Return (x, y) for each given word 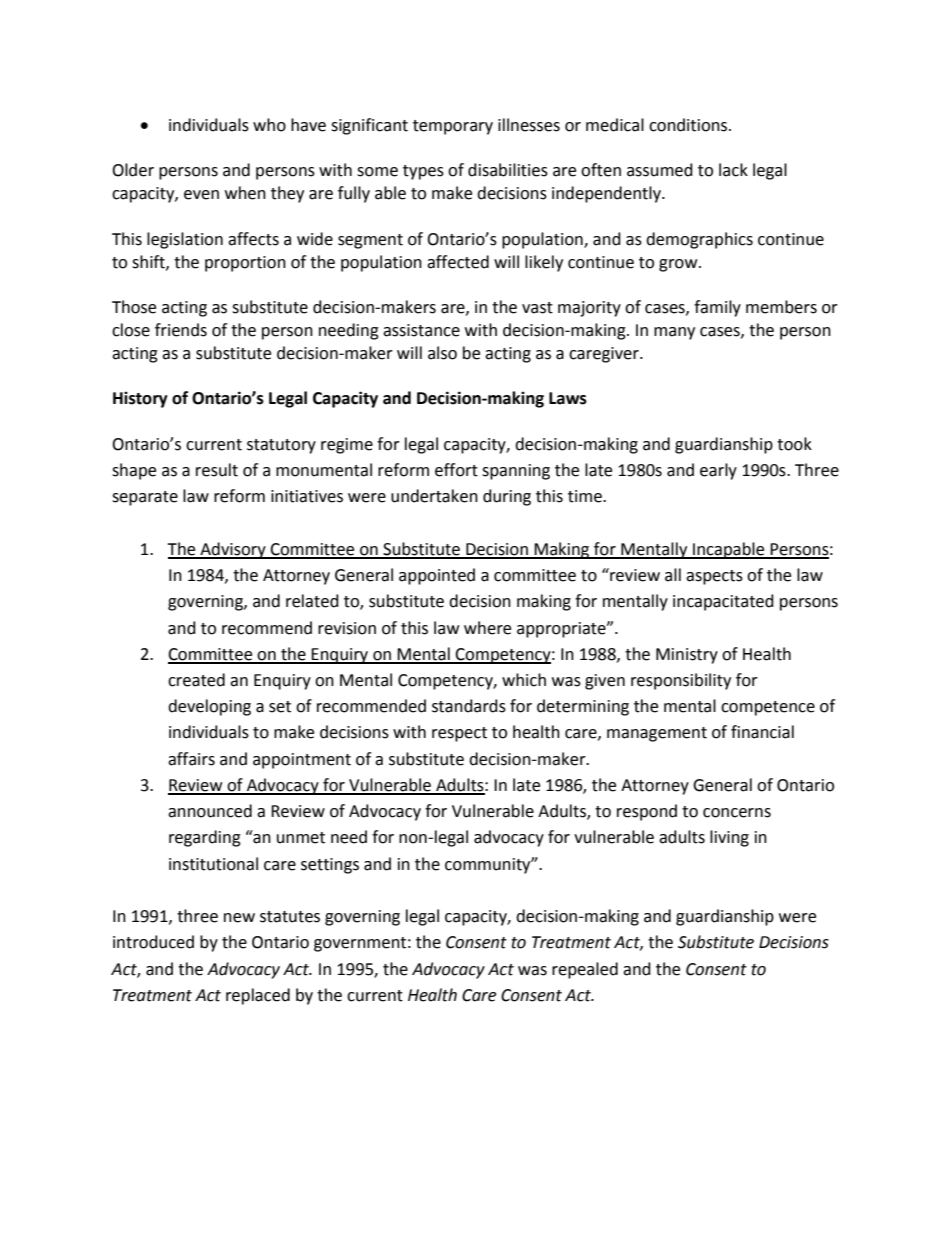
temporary (453, 127)
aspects (714, 577)
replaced (258, 996)
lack (733, 170)
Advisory (233, 550)
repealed (585, 970)
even (201, 195)
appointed (437, 576)
